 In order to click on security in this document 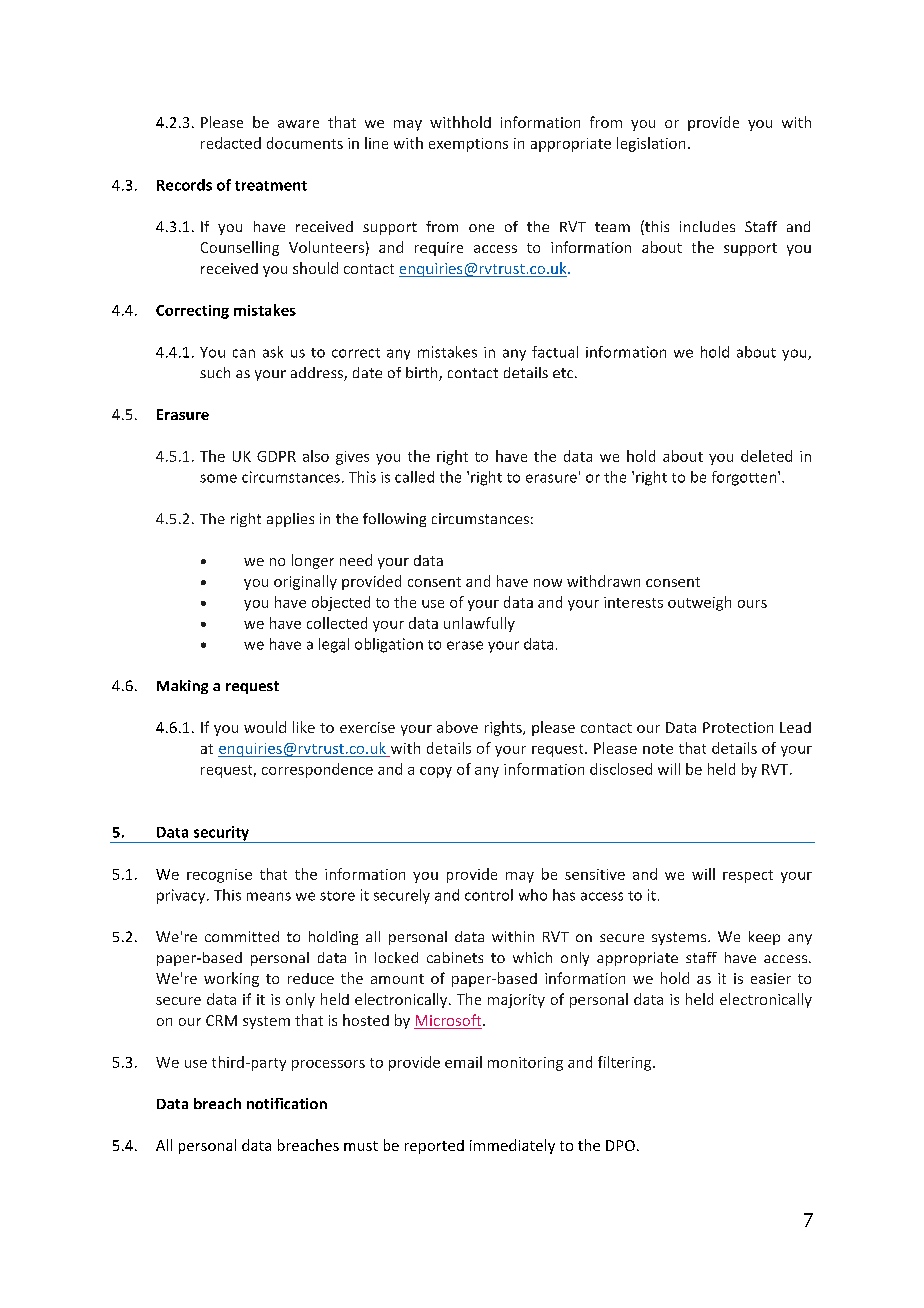, I will do `click(221, 834)`.
